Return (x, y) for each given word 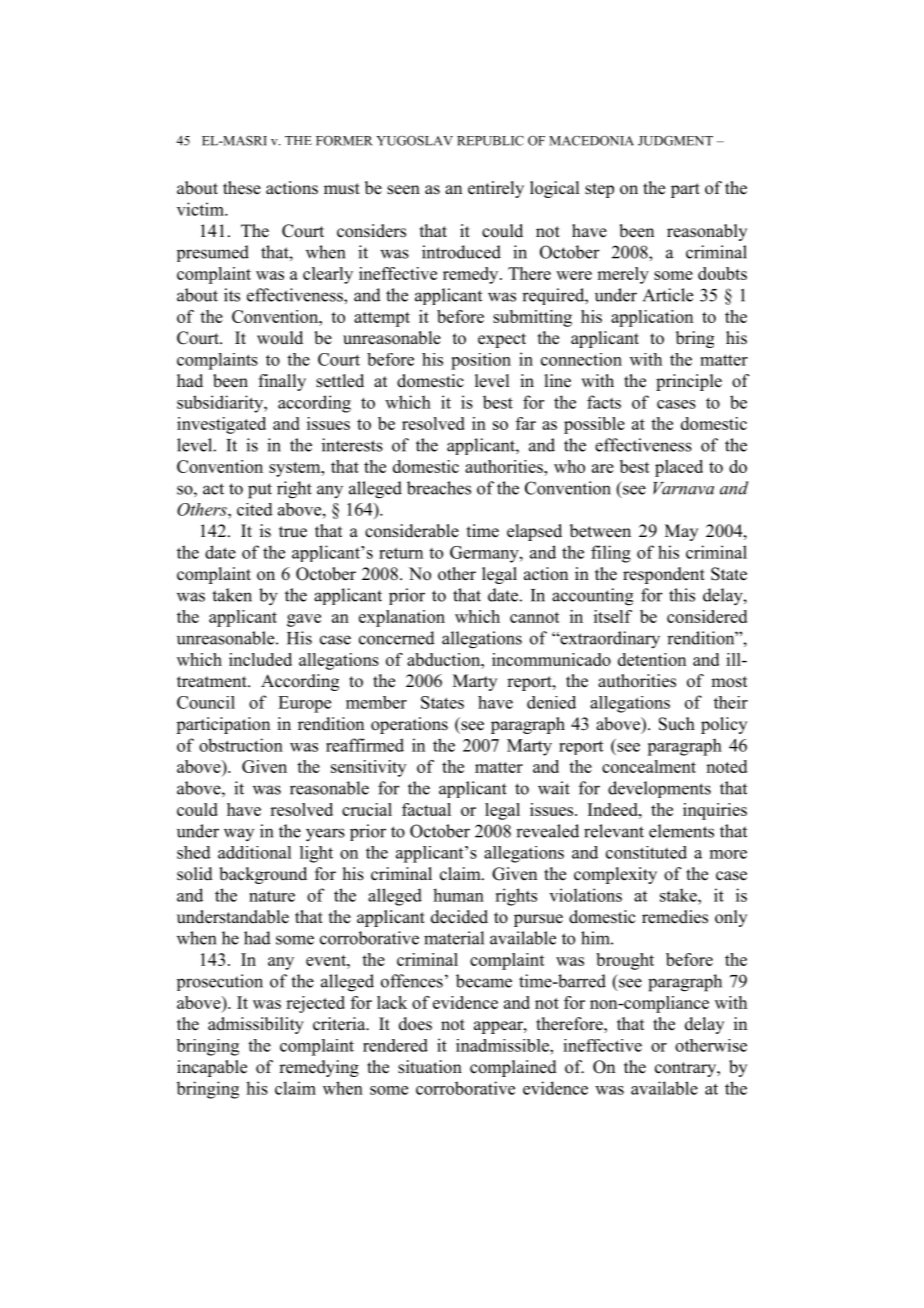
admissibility (256, 1025)
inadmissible (503, 1045)
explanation (402, 618)
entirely (496, 189)
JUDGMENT (675, 141)
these (242, 188)
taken (232, 595)
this (682, 595)
